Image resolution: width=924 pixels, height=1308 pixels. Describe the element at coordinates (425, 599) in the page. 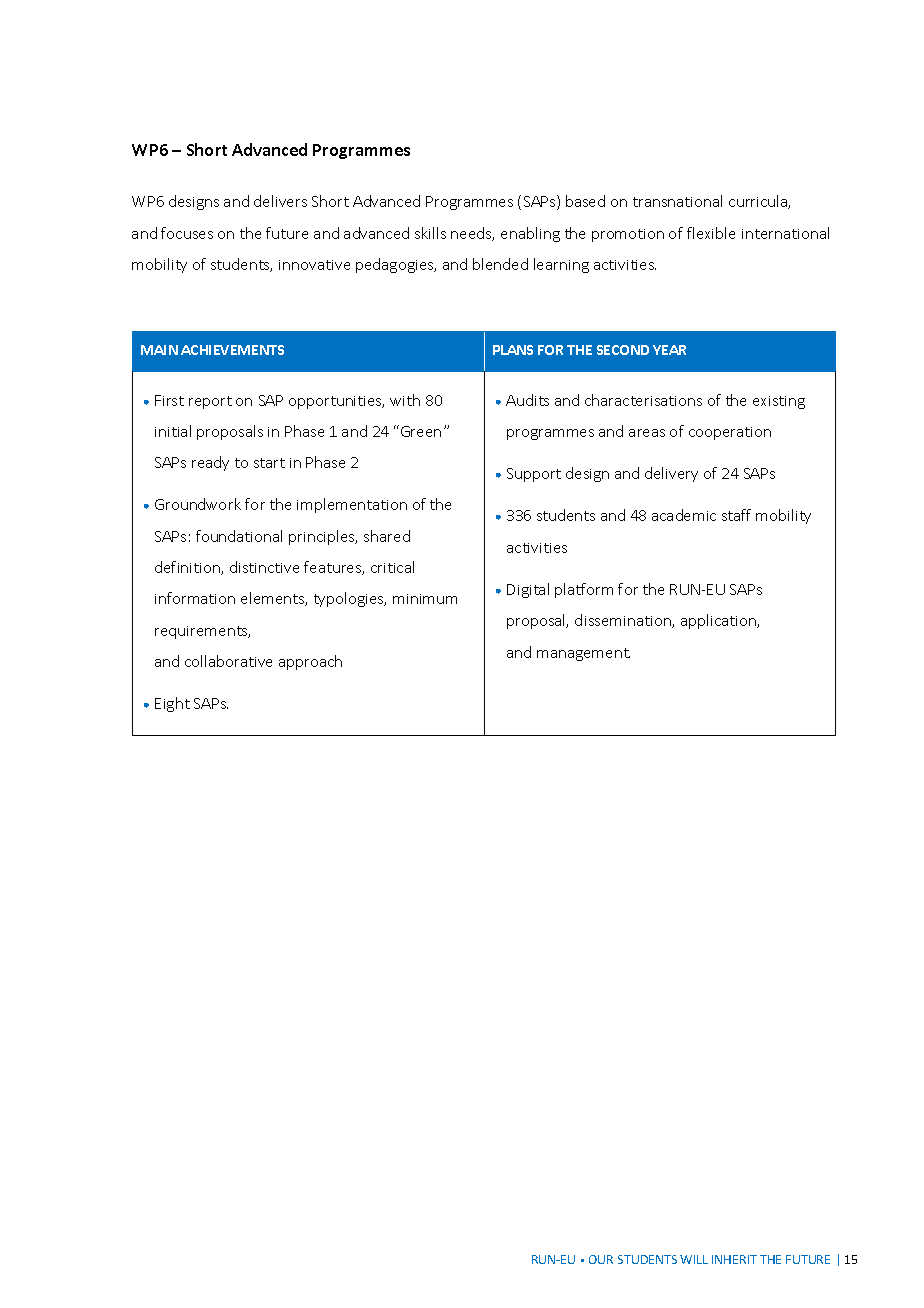

I see `minimum` at that location.
